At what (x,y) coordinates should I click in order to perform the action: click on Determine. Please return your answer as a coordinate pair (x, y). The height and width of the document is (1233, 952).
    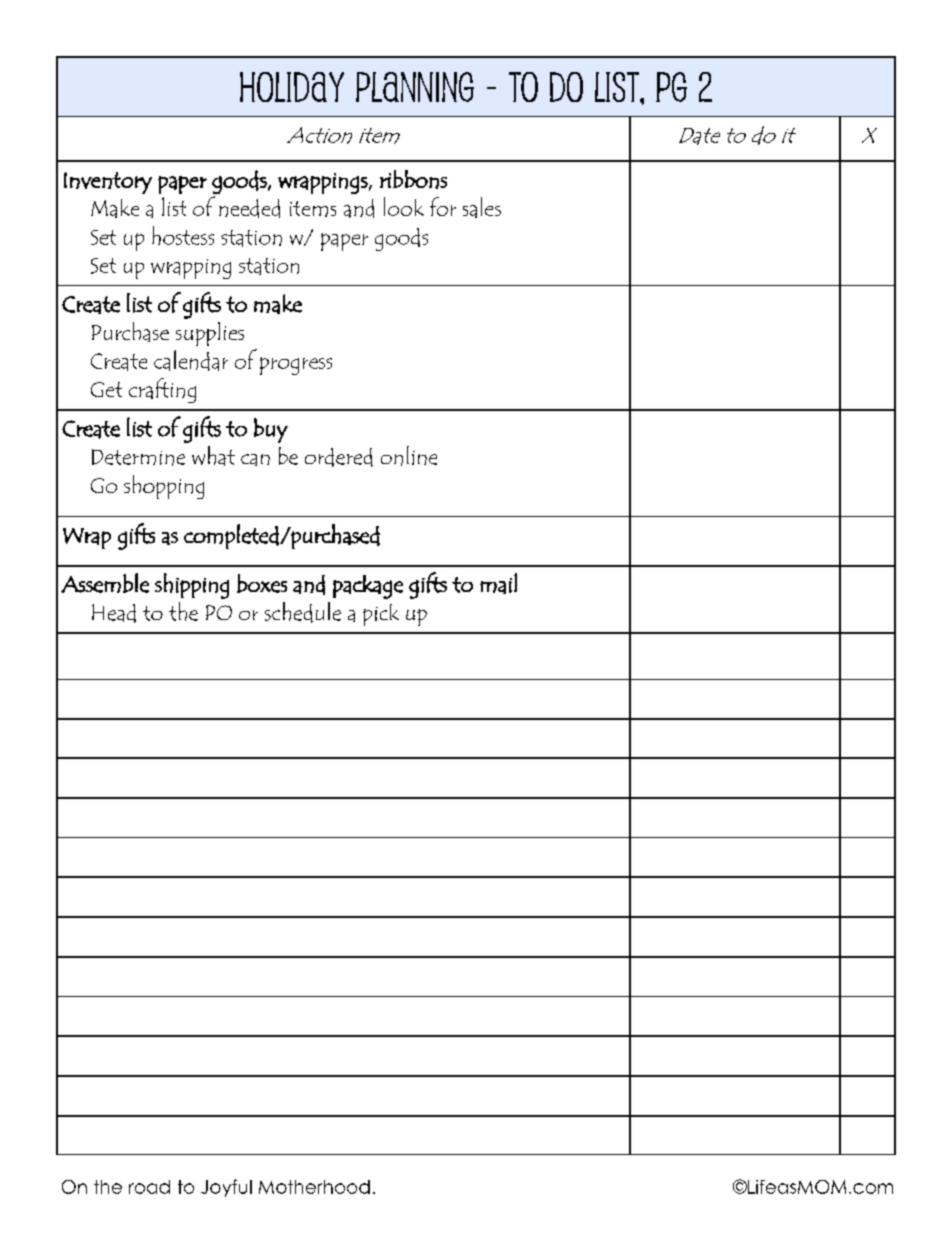
    Looking at the image, I should click on (138, 457).
